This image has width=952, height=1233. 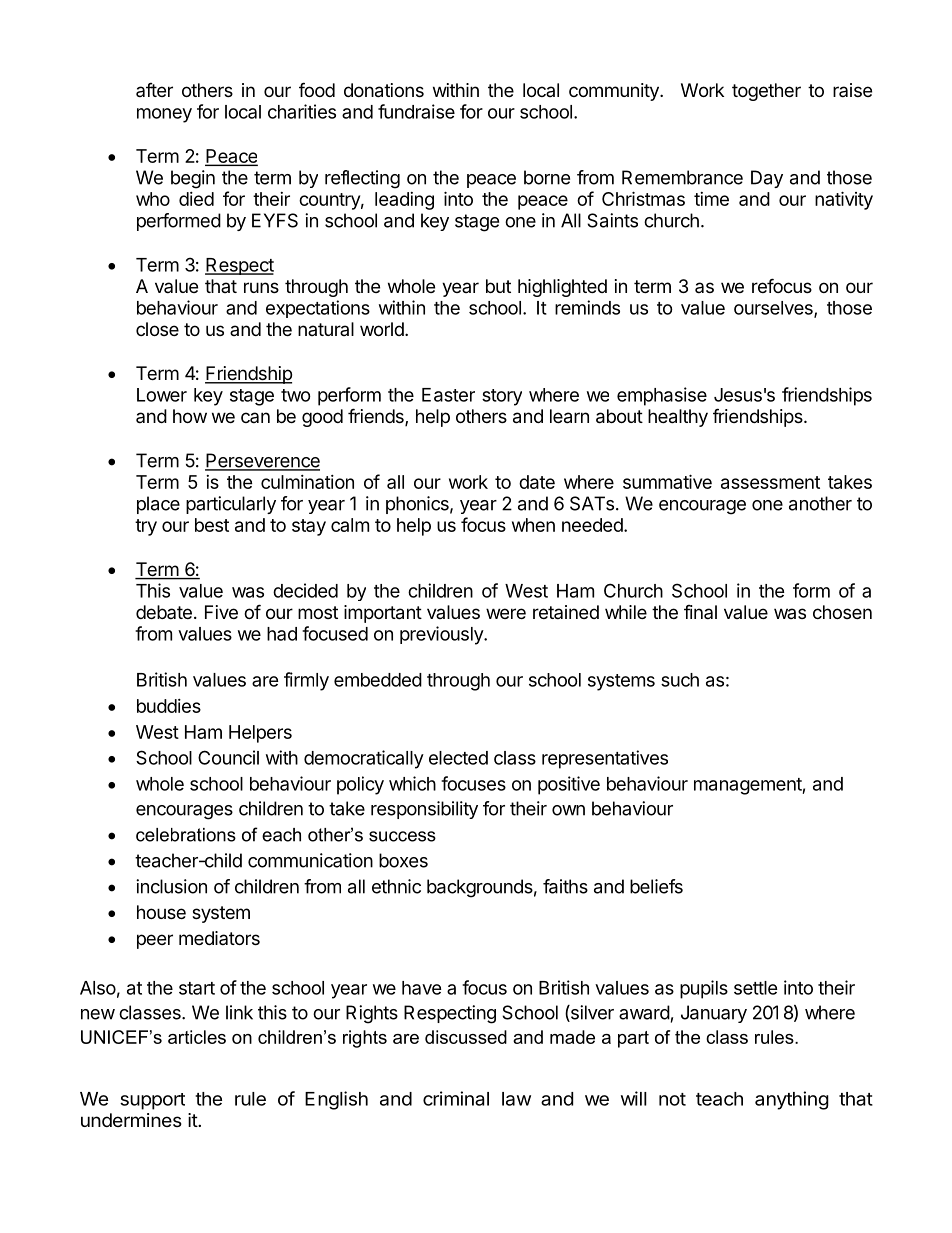 I want to click on money, so click(x=164, y=115).
